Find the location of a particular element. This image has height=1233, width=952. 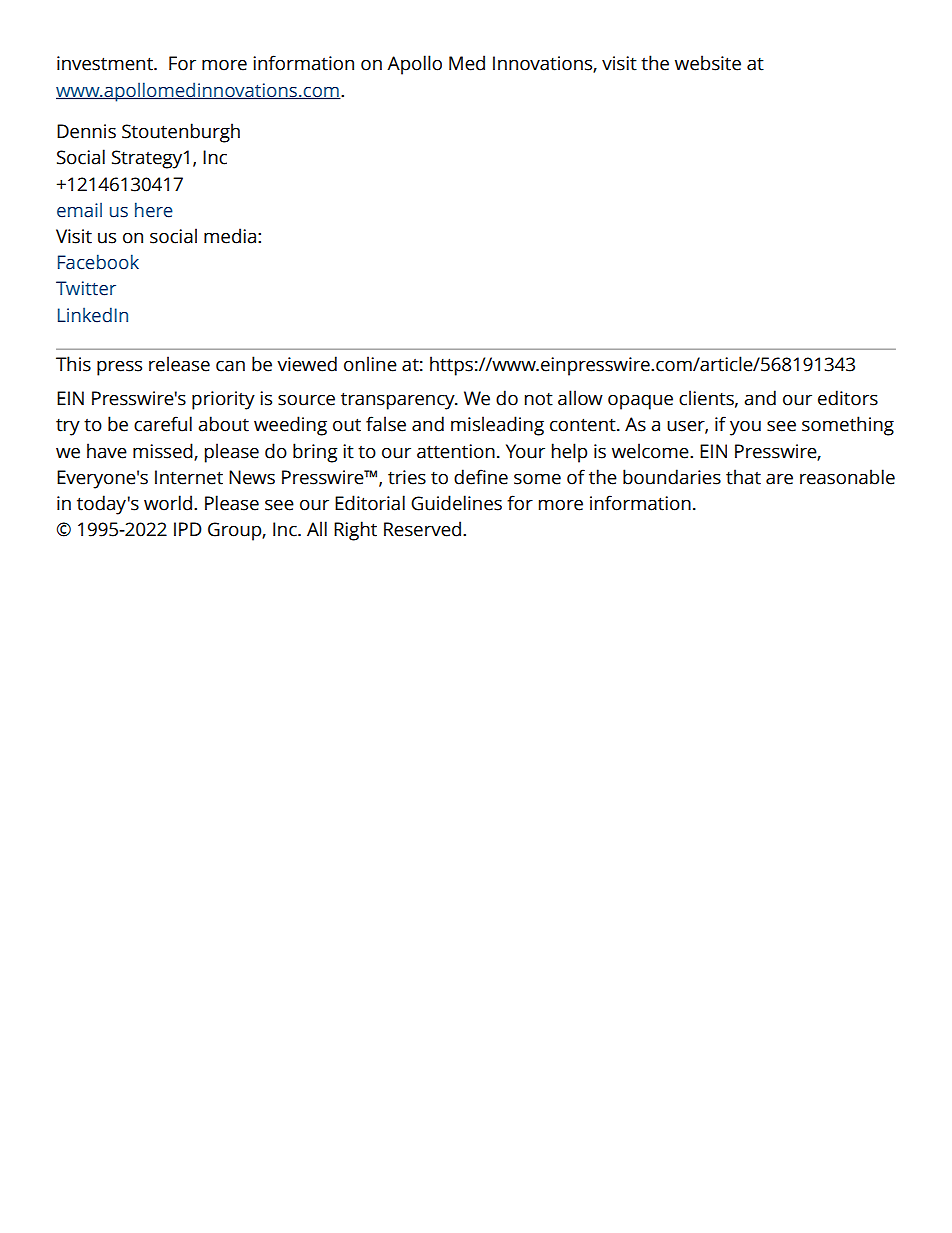

online is located at coordinates (370, 364).
